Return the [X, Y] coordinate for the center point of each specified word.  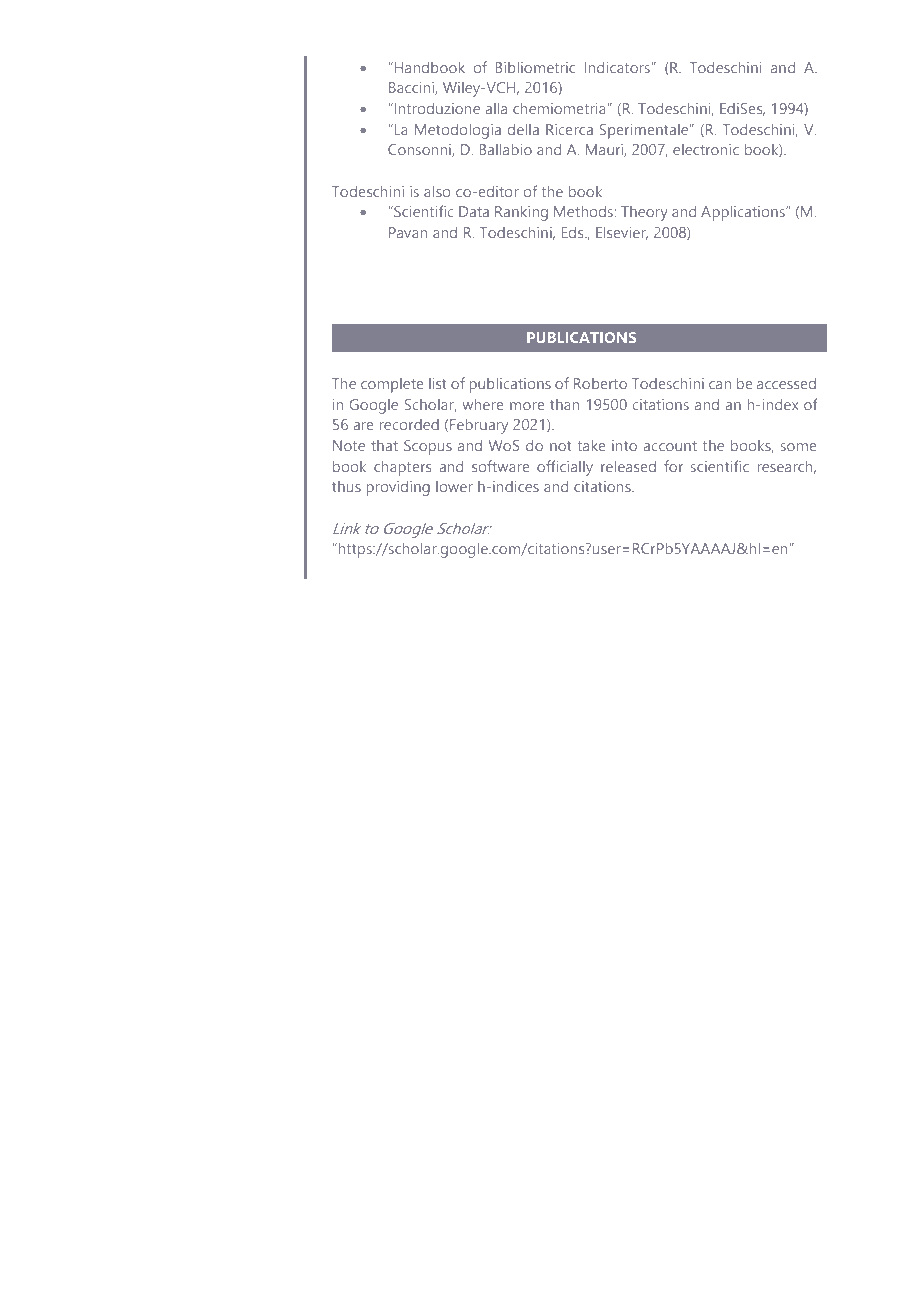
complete [392, 385]
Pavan [408, 232]
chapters [402, 468]
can [720, 385]
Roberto [600, 383]
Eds [574, 232]
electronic [706, 149]
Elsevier [622, 233]
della [523, 129]
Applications [744, 213]
